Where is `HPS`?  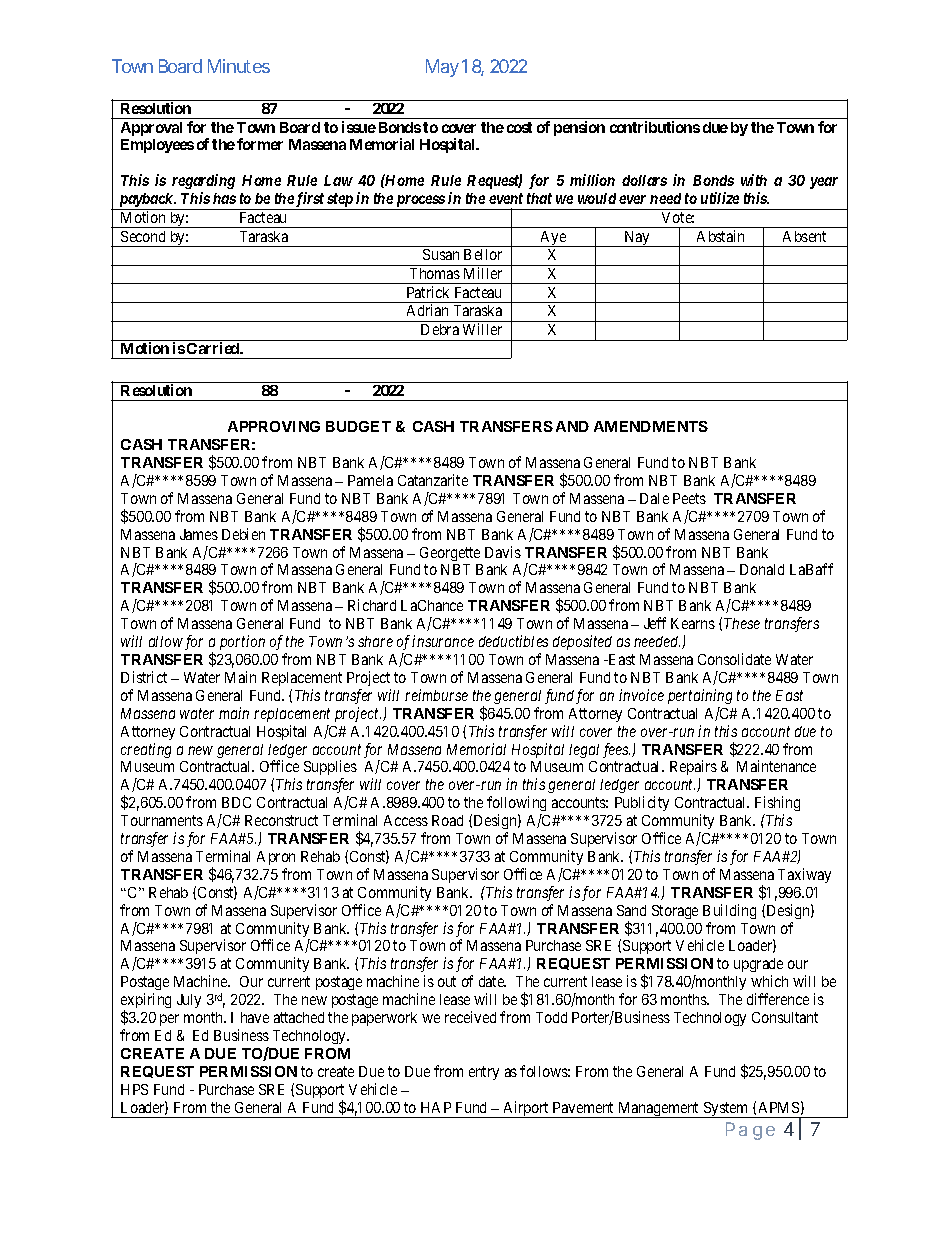 HPS is located at coordinates (134, 1089).
